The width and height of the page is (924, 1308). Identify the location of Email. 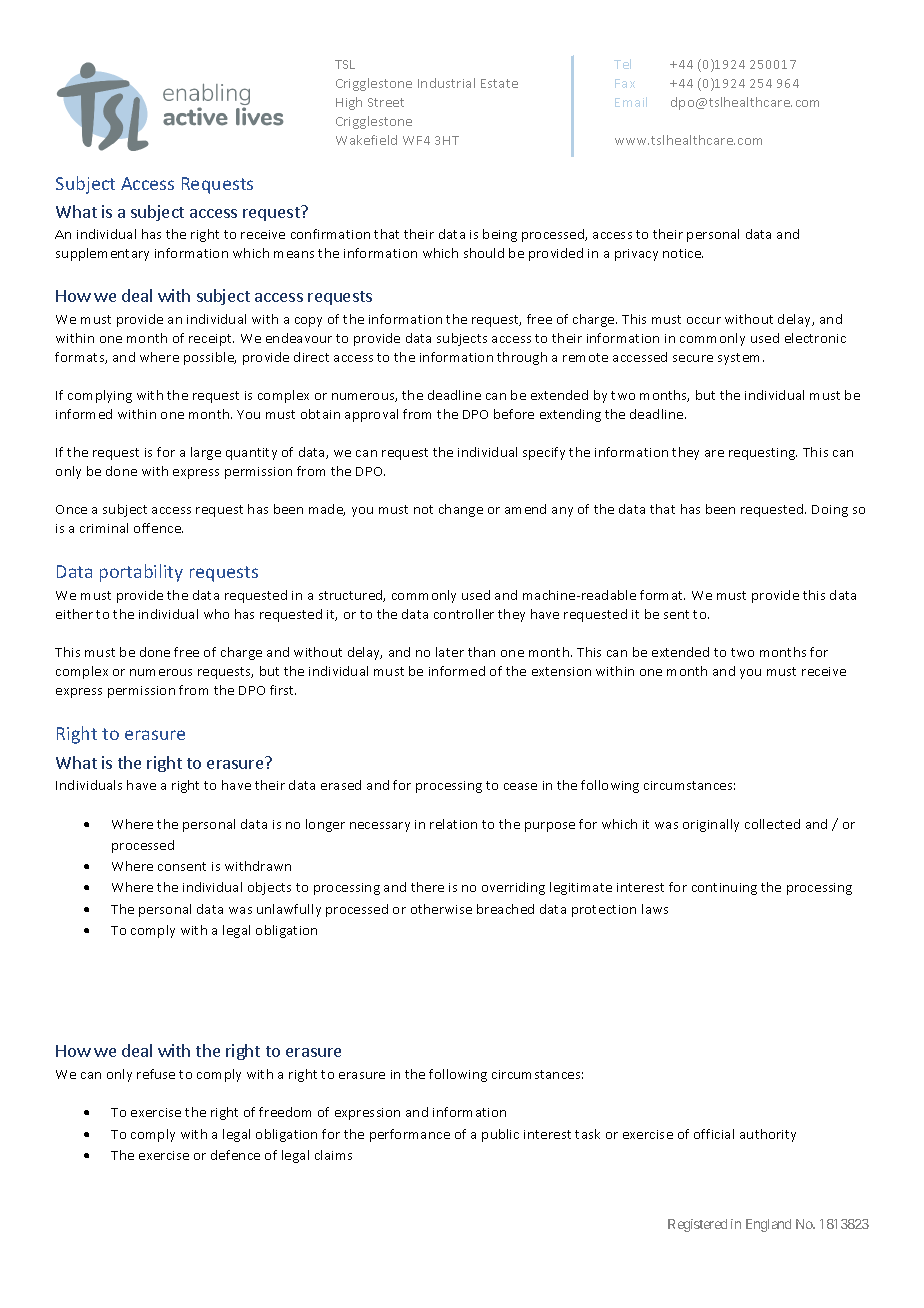
(631, 102).
